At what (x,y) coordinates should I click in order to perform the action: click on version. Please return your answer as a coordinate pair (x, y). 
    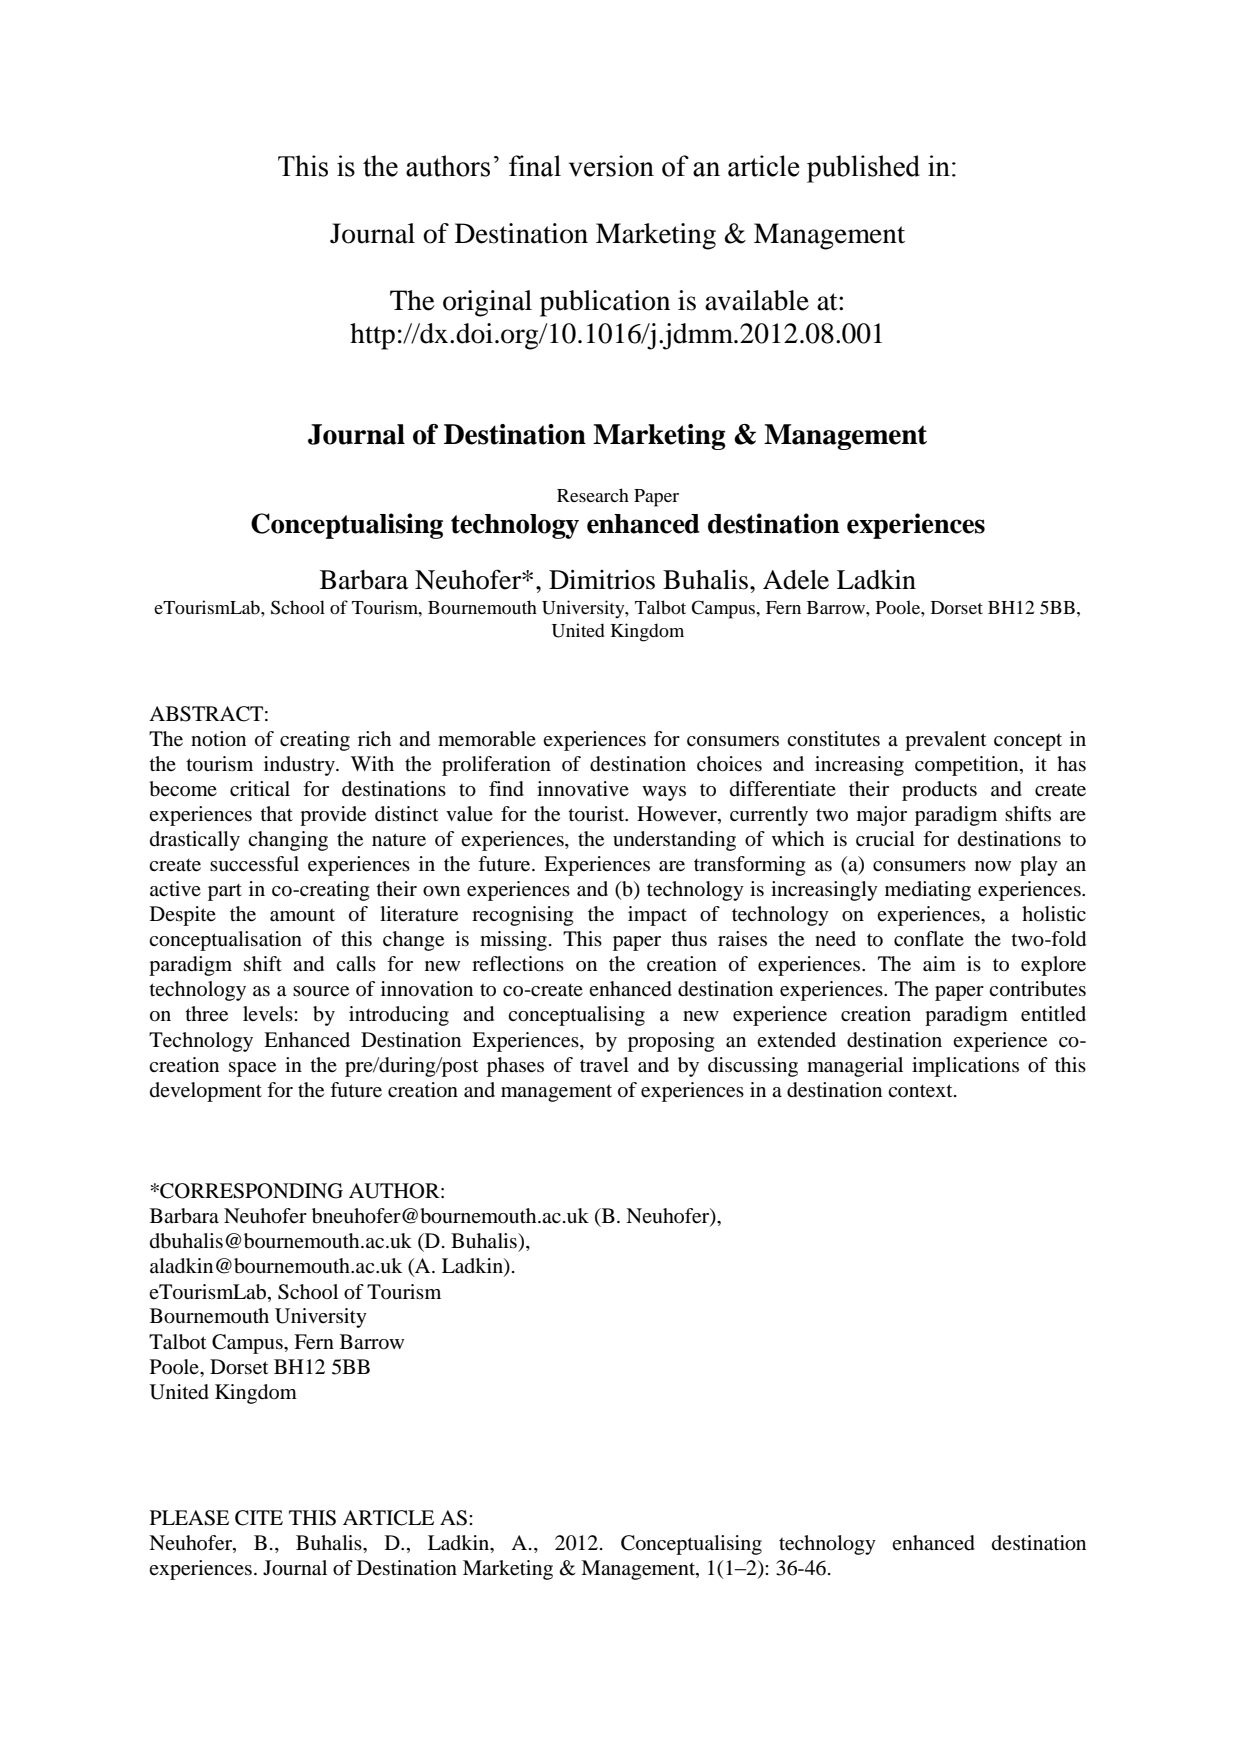
    Looking at the image, I should click on (611, 166).
